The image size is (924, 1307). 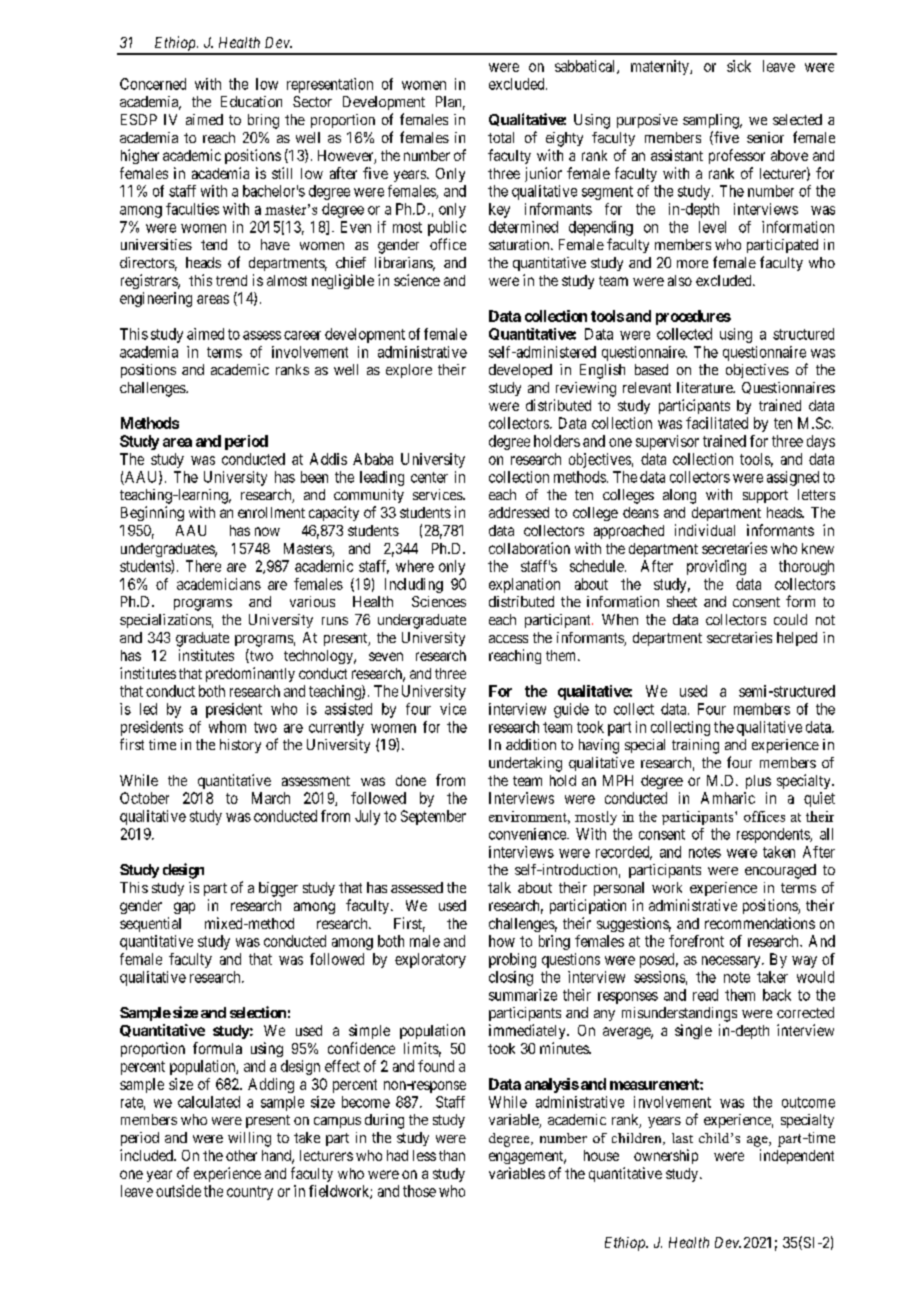 I want to click on March, so click(x=271, y=798).
